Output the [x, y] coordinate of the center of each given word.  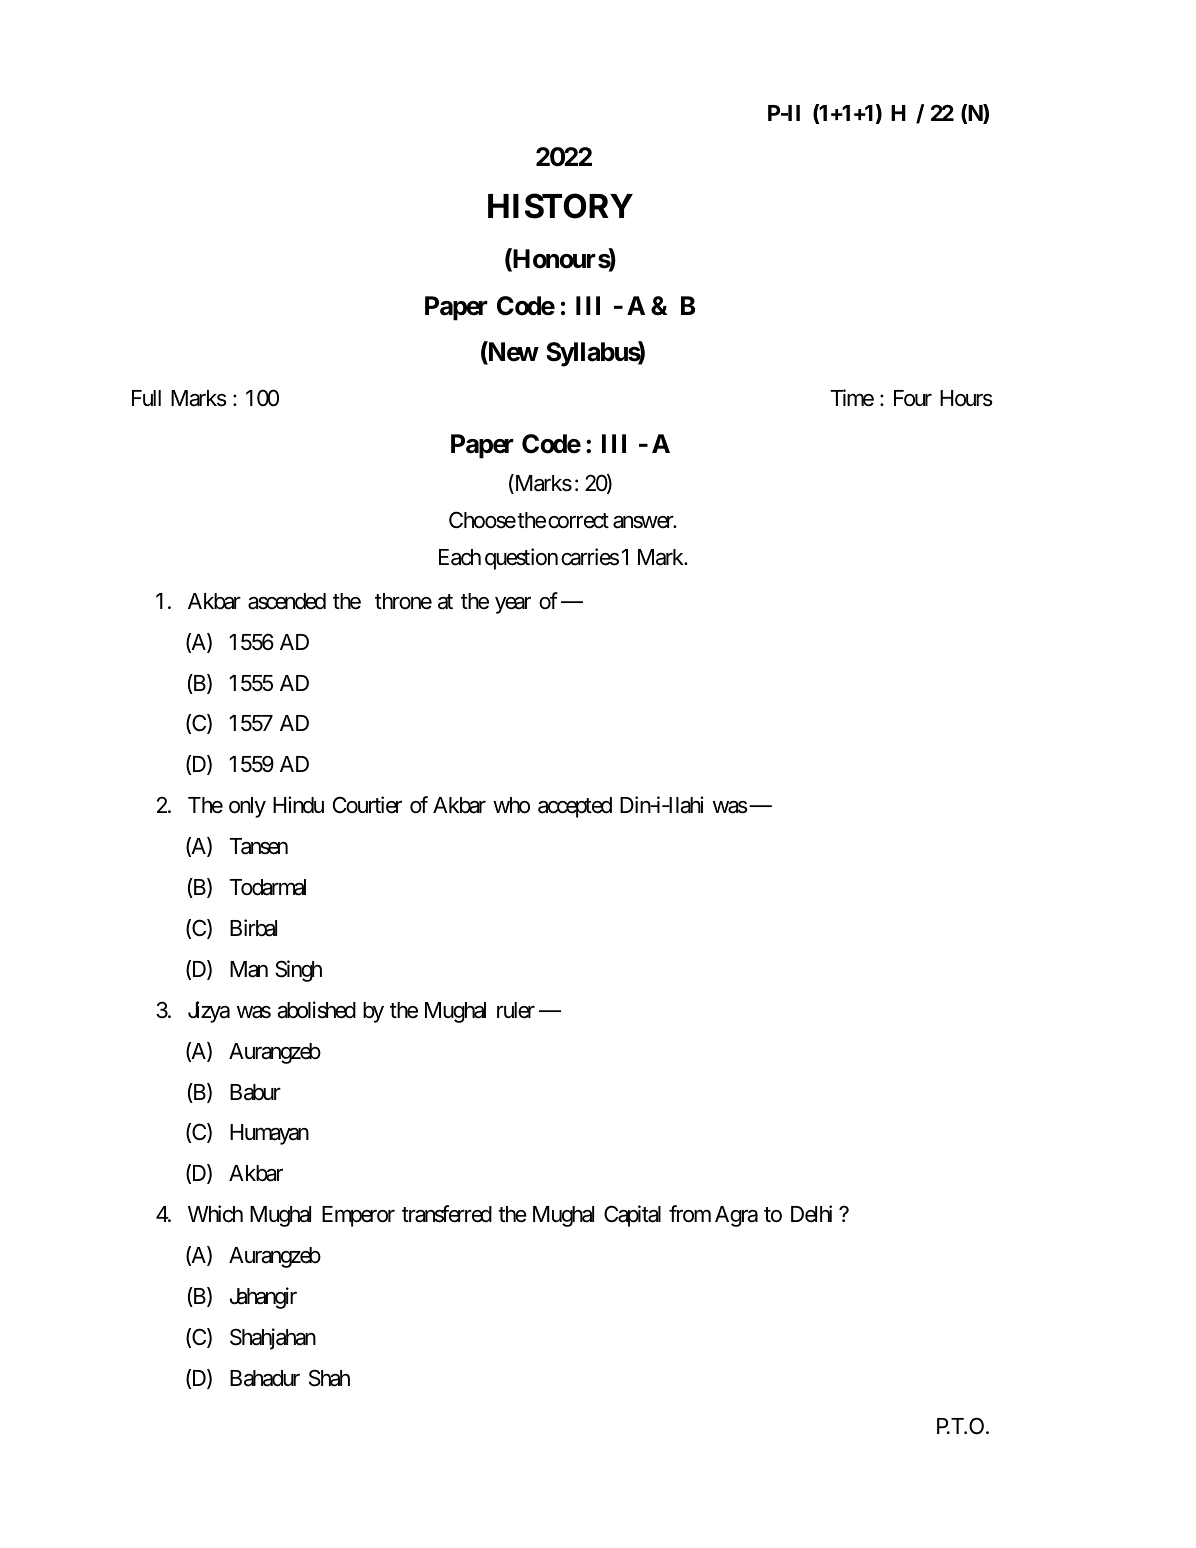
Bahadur [265, 1378]
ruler [516, 1010]
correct [578, 521]
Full [146, 398]
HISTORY [560, 206]
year [513, 605]
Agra [736, 1216]
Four [913, 398]
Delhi [811, 1214]
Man [249, 969]
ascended [287, 601]
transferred [447, 1214]
